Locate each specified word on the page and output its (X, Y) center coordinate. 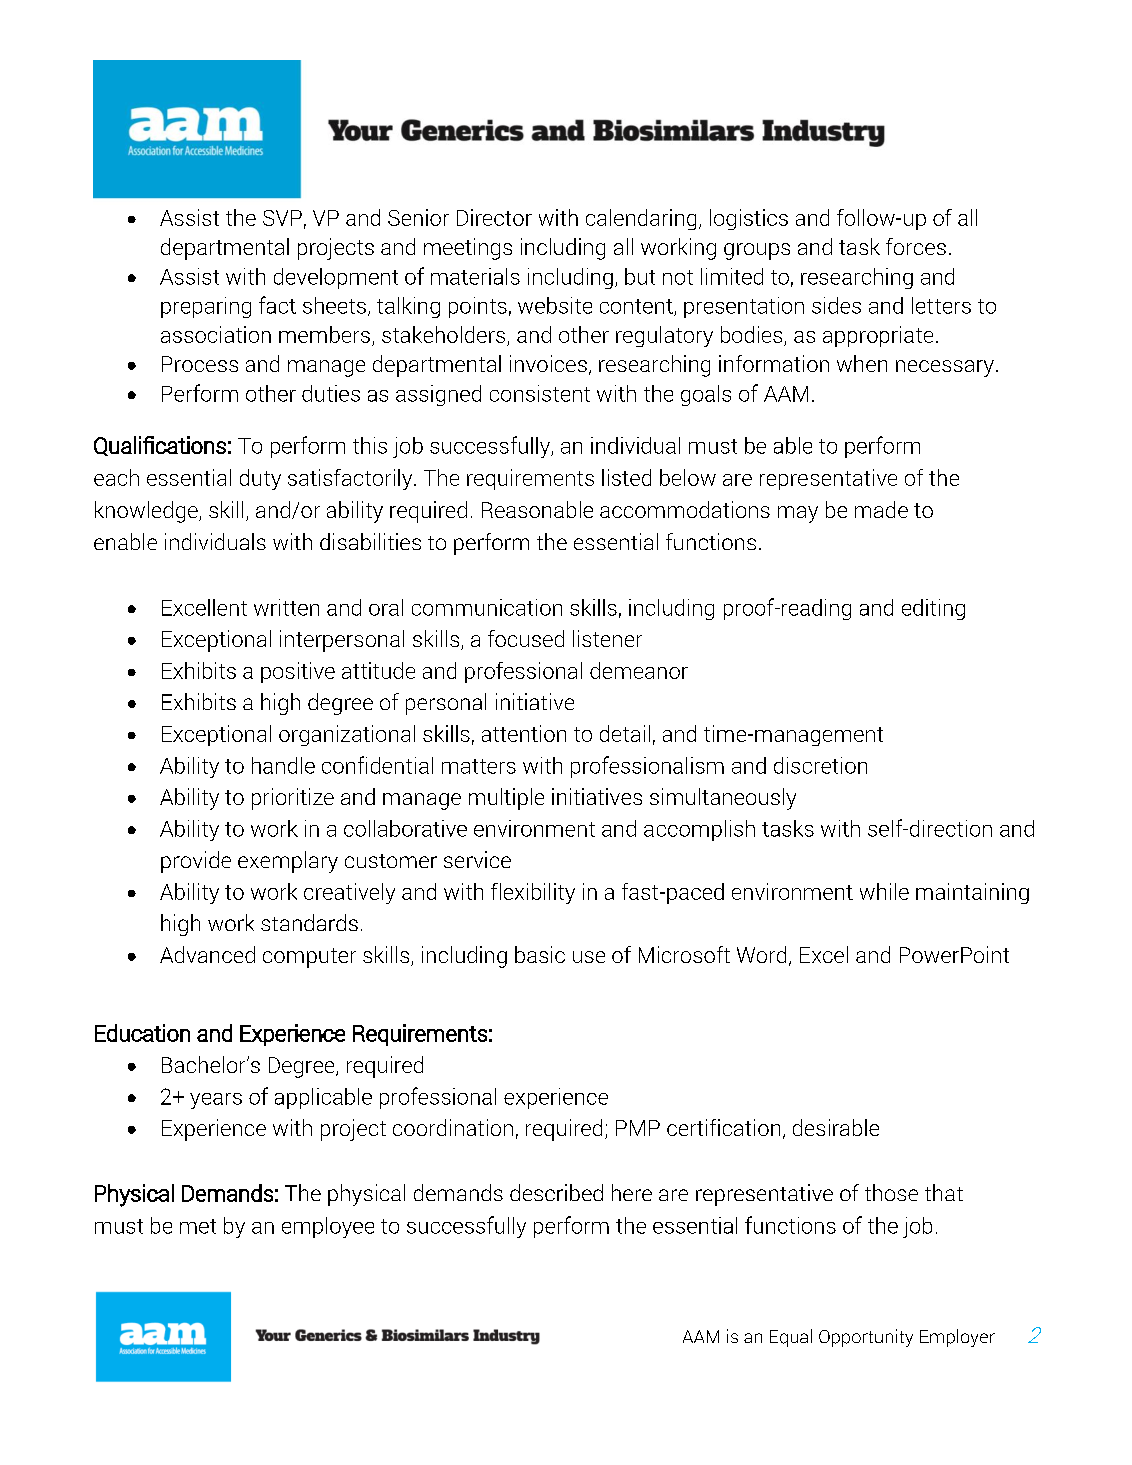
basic (540, 954)
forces (916, 246)
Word (761, 954)
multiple (506, 799)
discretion (820, 765)
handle (283, 765)
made (881, 509)
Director (494, 217)
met (198, 1226)
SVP (282, 218)
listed (626, 477)
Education (142, 1033)
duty (260, 479)
